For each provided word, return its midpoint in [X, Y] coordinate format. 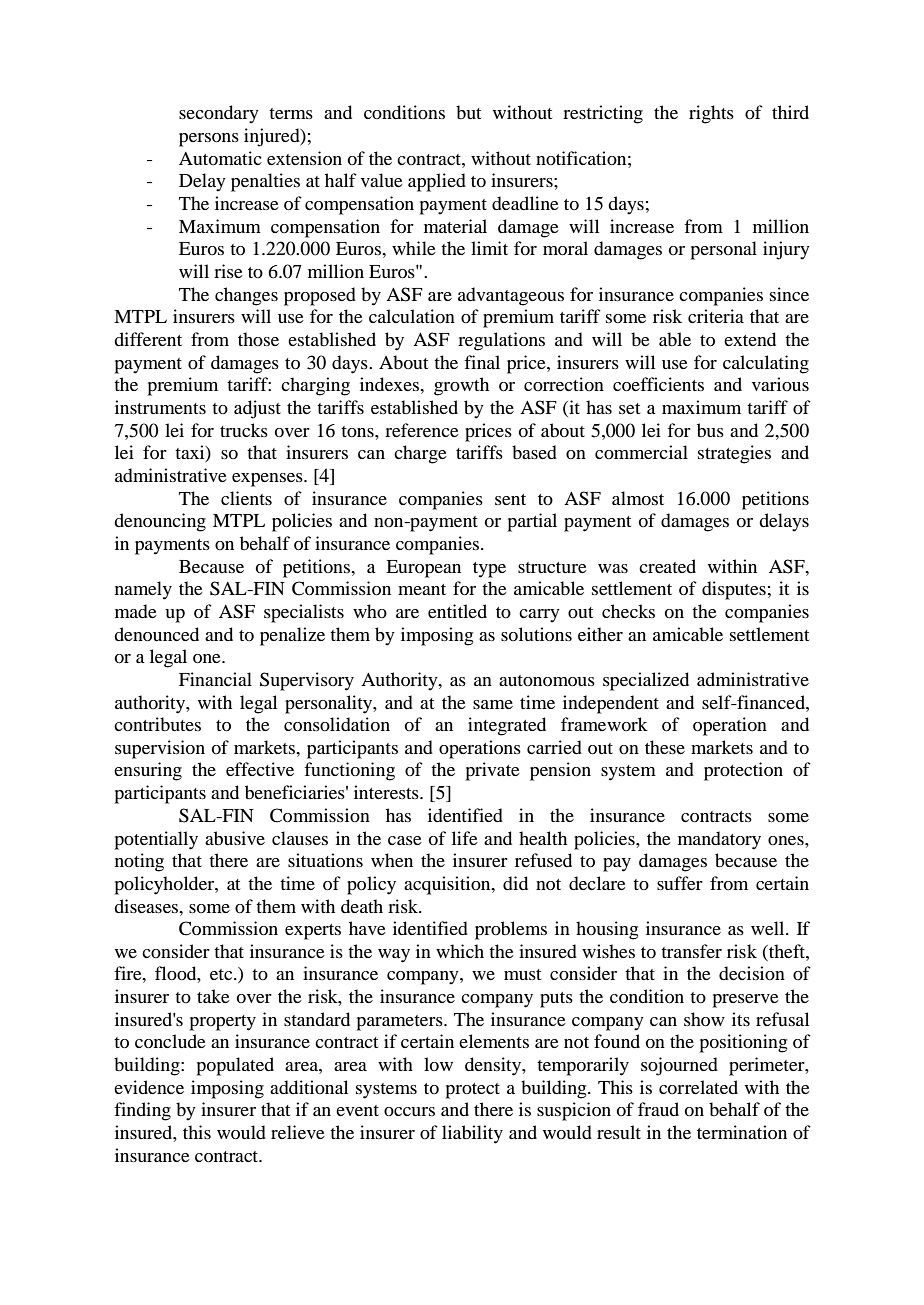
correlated [698, 1087]
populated [235, 1066]
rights [711, 114]
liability [472, 1134]
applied [437, 182]
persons [209, 140]
